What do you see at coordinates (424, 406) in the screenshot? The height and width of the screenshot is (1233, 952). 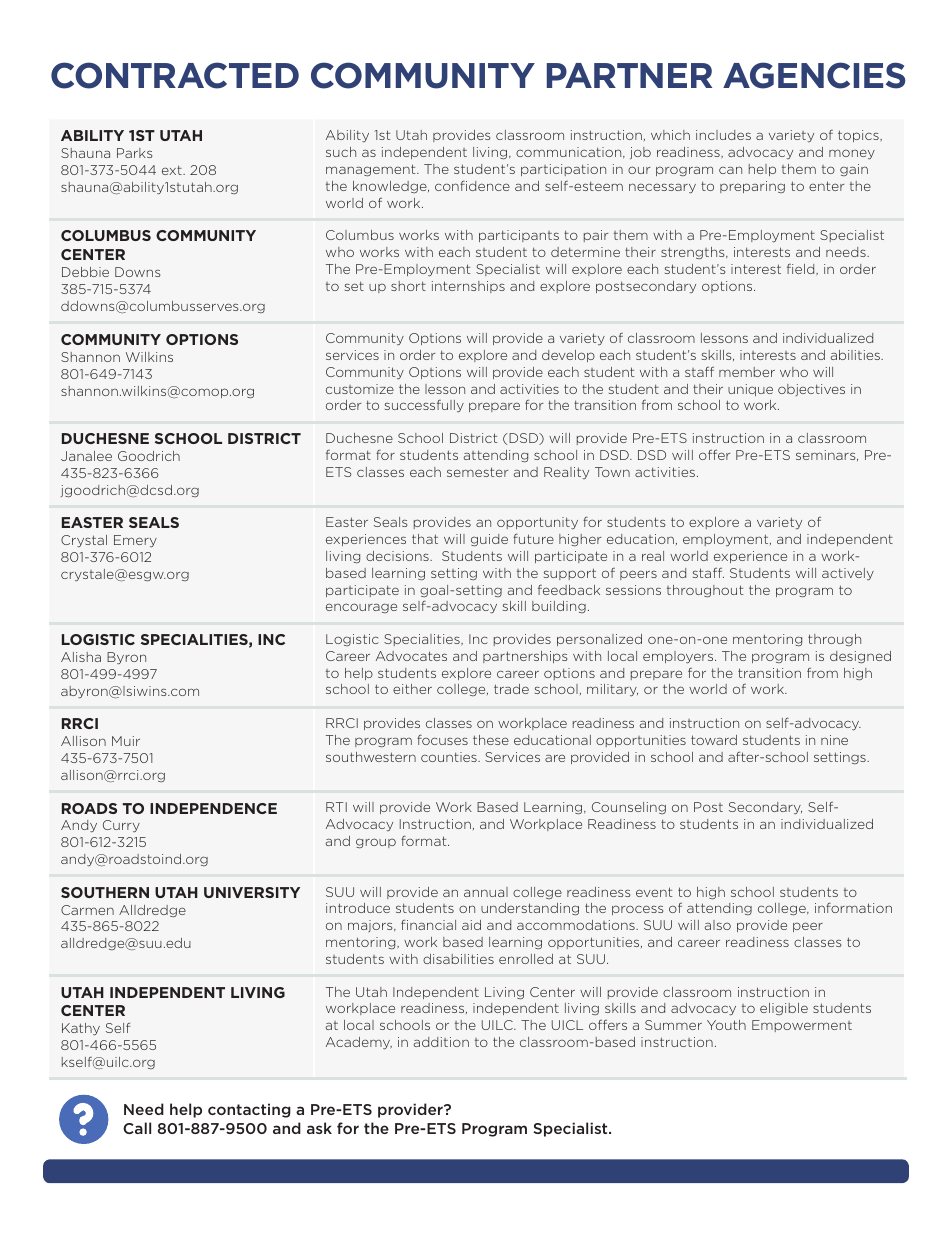 I see `successfully` at bounding box center [424, 406].
